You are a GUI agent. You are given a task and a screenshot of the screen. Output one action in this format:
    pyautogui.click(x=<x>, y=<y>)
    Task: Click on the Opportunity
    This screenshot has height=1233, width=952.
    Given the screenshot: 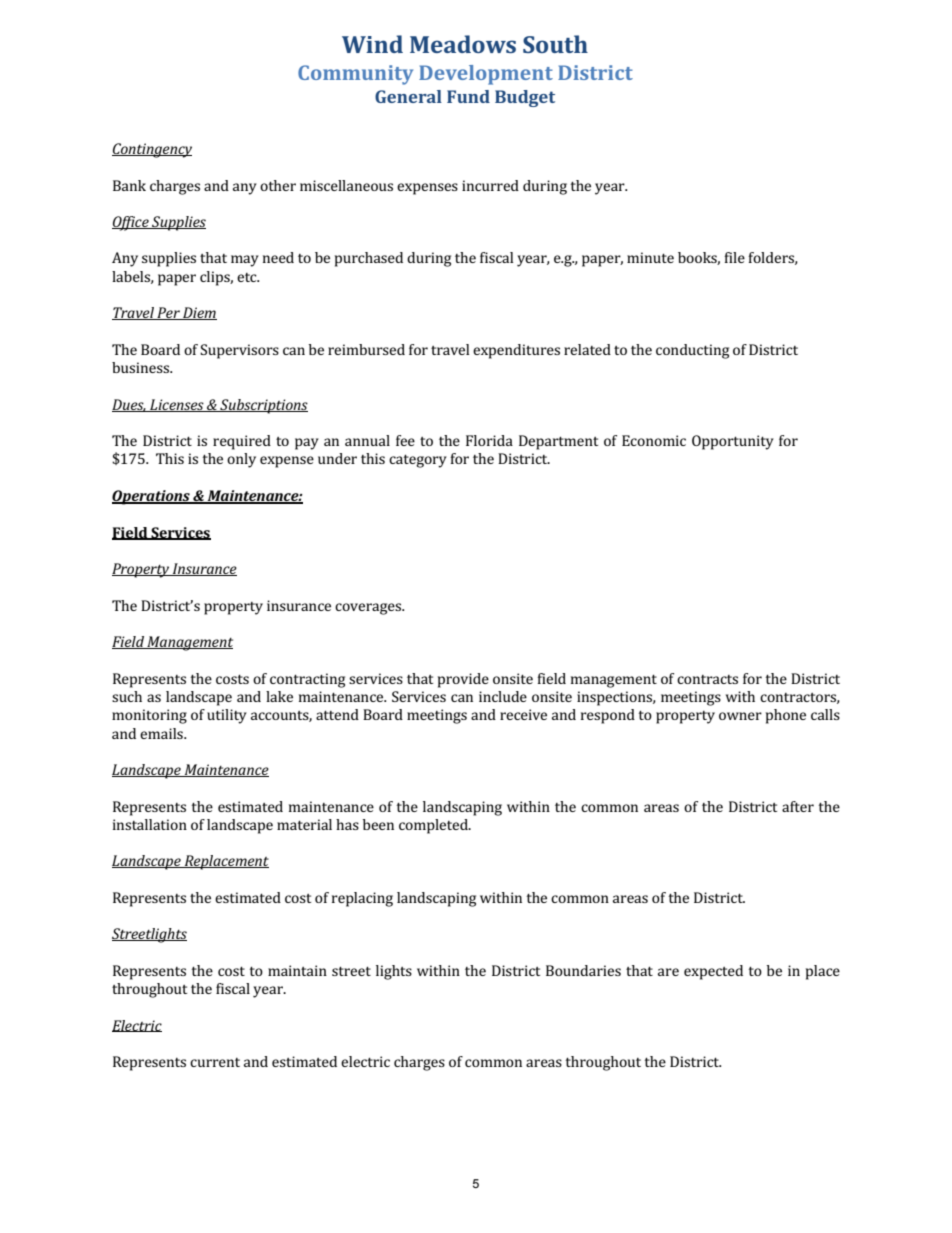 What is the action you would take?
    pyautogui.click(x=733, y=442)
